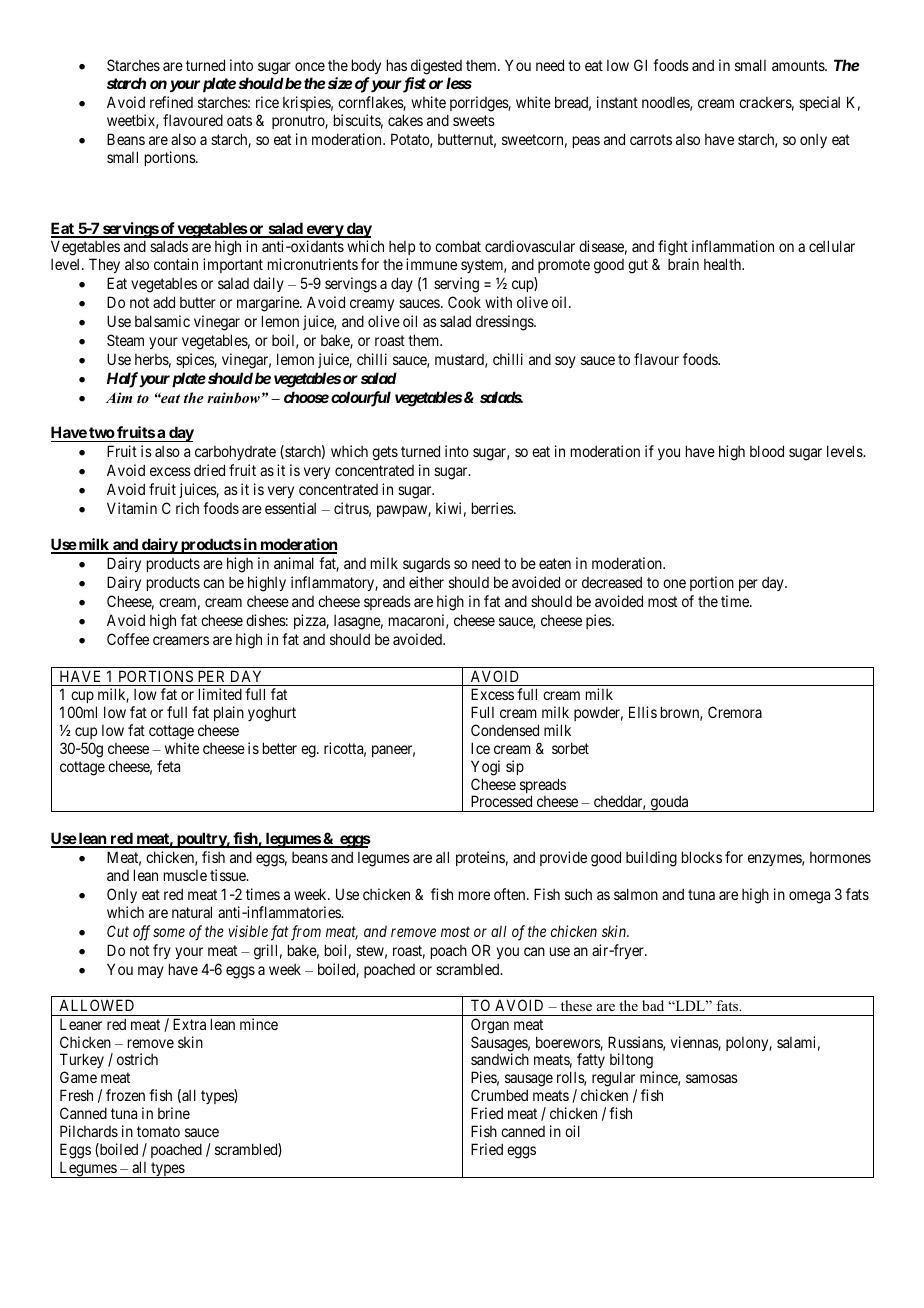 The height and width of the screenshot is (1308, 924). I want to click on dressings, so click(505, 323).
